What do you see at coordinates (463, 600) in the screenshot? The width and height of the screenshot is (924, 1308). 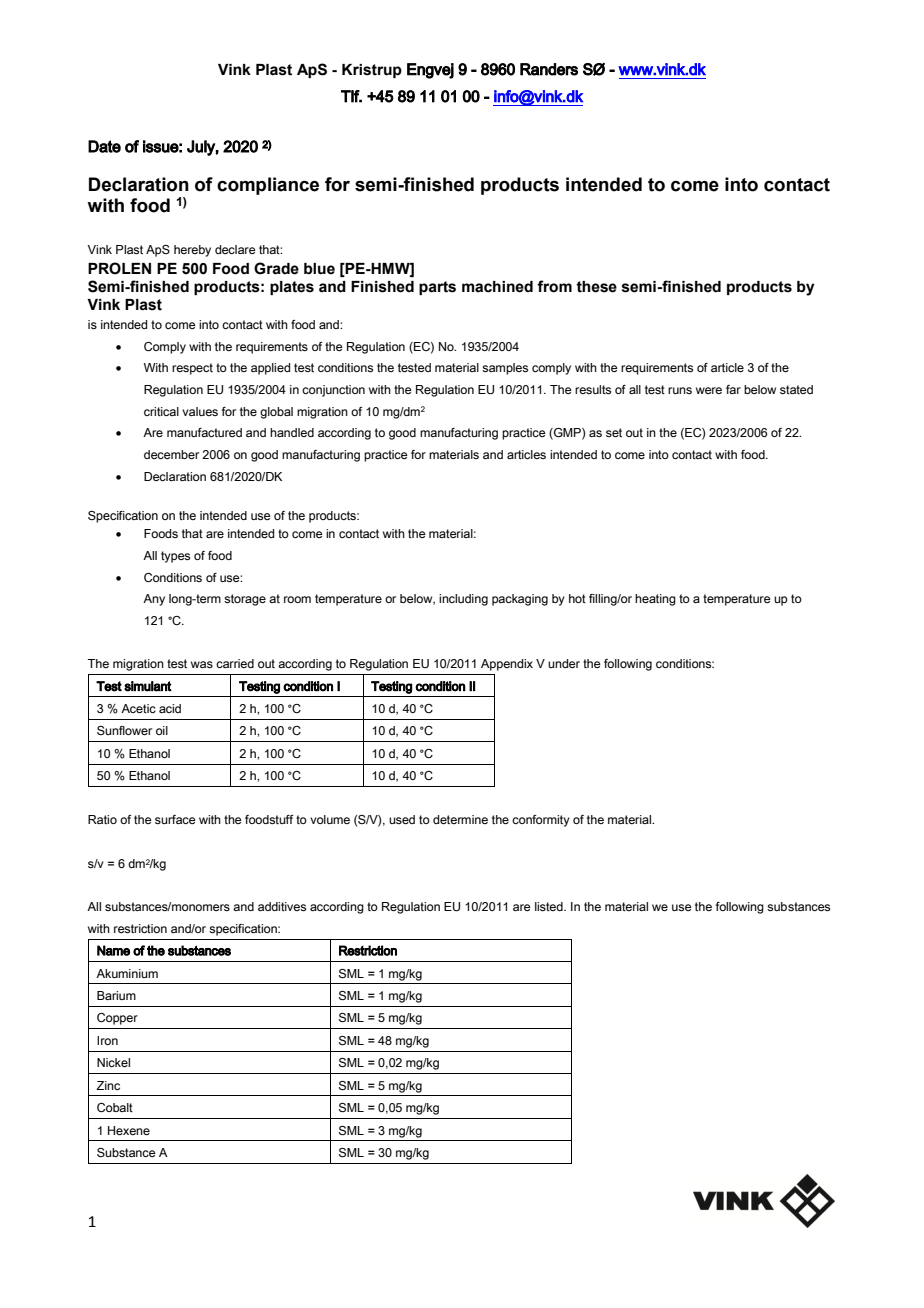 I see `including` at bounding box center [463, 600].
